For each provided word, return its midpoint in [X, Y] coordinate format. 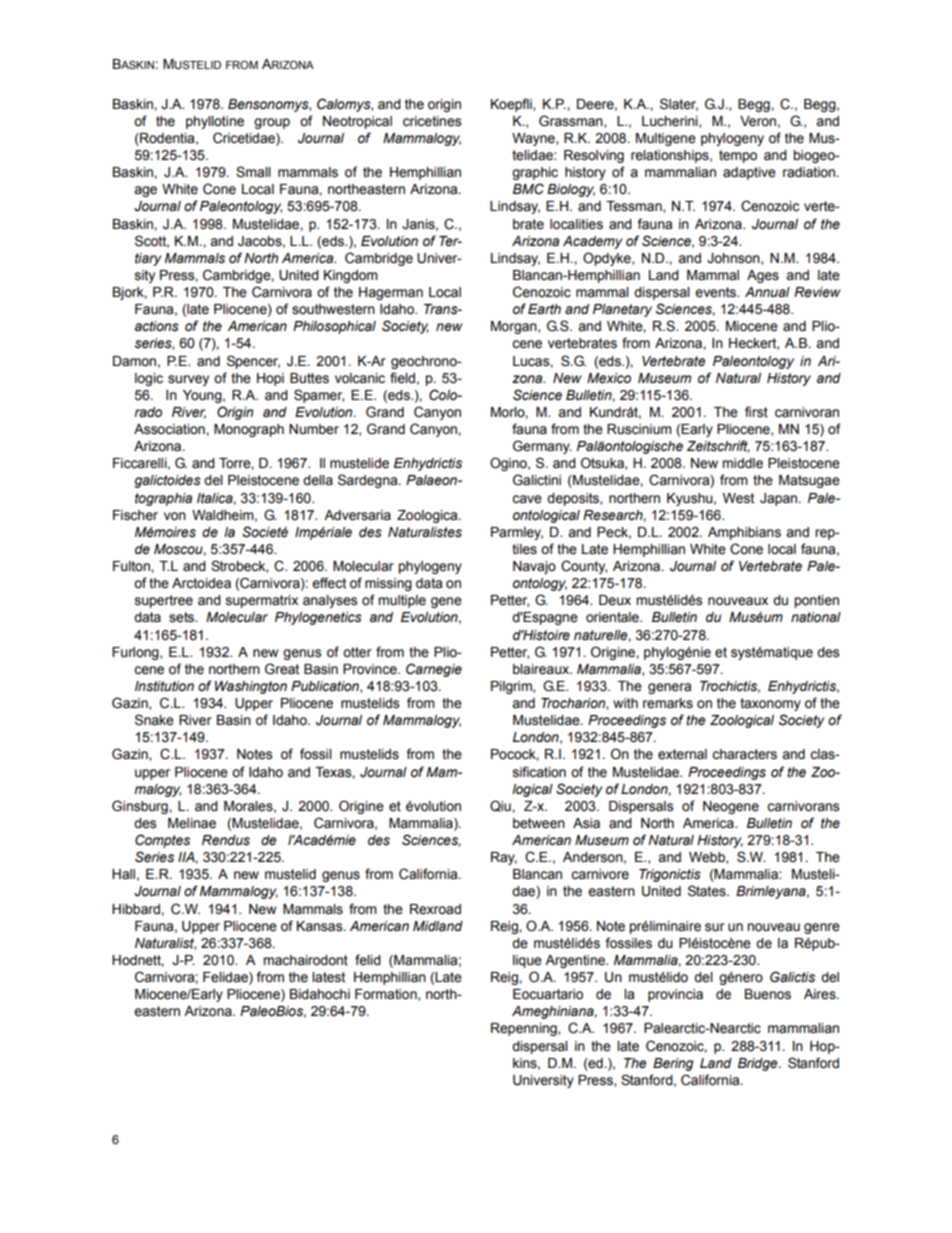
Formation [387, 995]
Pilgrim [512, 687]
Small [253, 172]
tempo [738, 156]
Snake [154, 720]
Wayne [534, 139]
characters [744, 754]
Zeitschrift [718, 446]
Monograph [249, 430]
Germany [542, 447]
